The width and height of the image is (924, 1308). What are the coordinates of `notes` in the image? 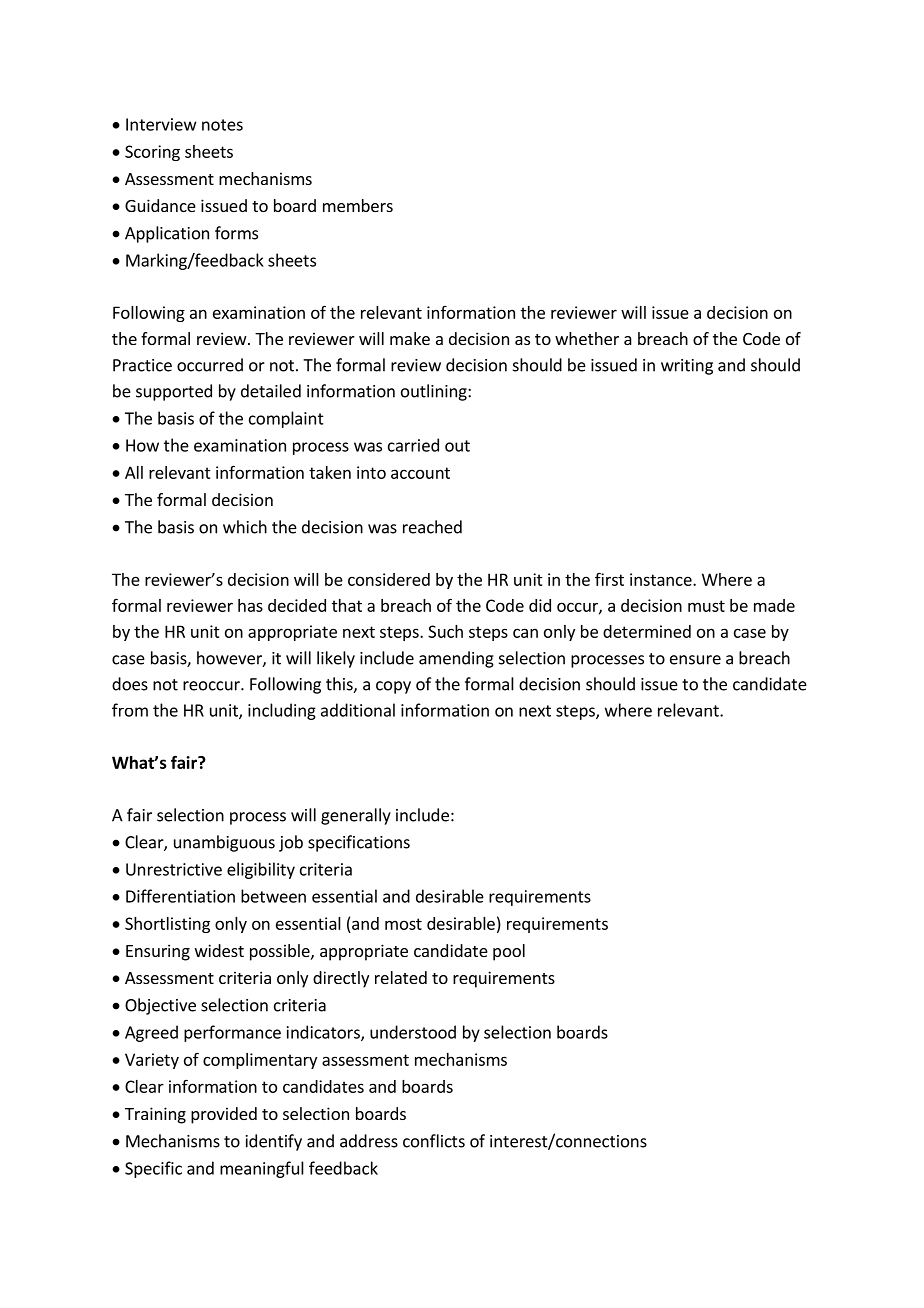 It's located at (222, 125).
